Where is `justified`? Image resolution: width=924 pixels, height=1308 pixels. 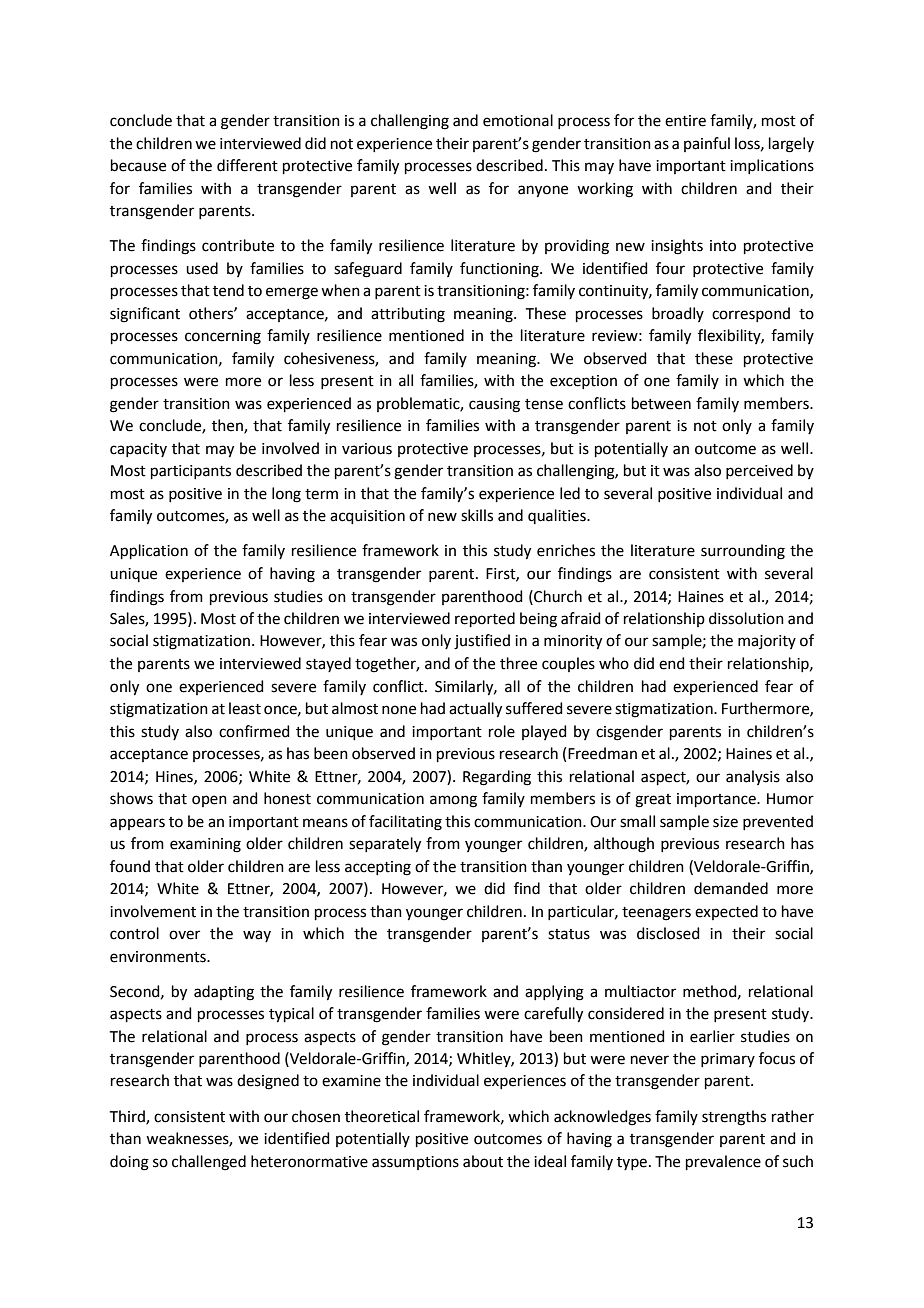 justified is located at coordinates (482, 642).
